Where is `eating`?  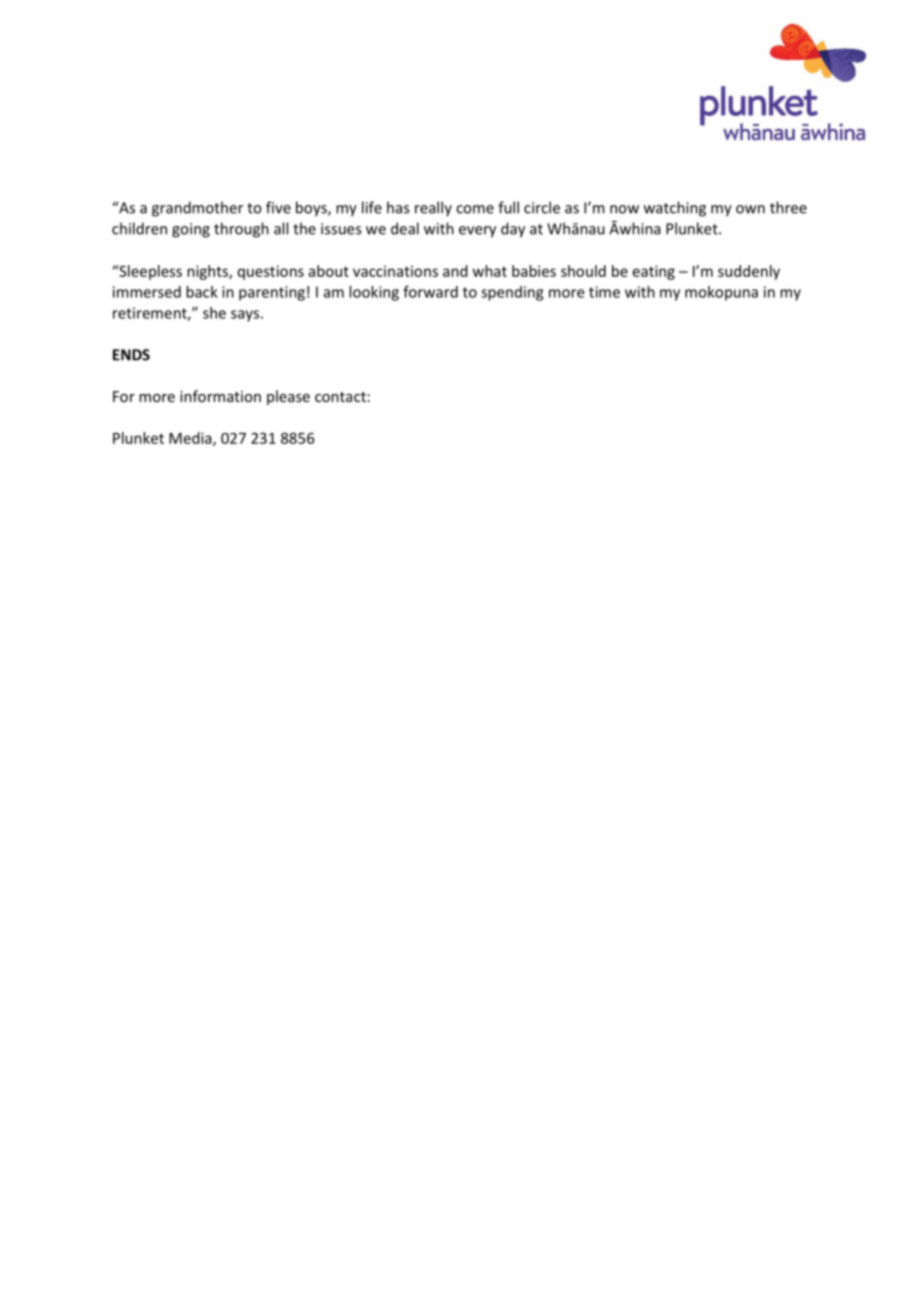 eating is located at coordinates (654, 272).
